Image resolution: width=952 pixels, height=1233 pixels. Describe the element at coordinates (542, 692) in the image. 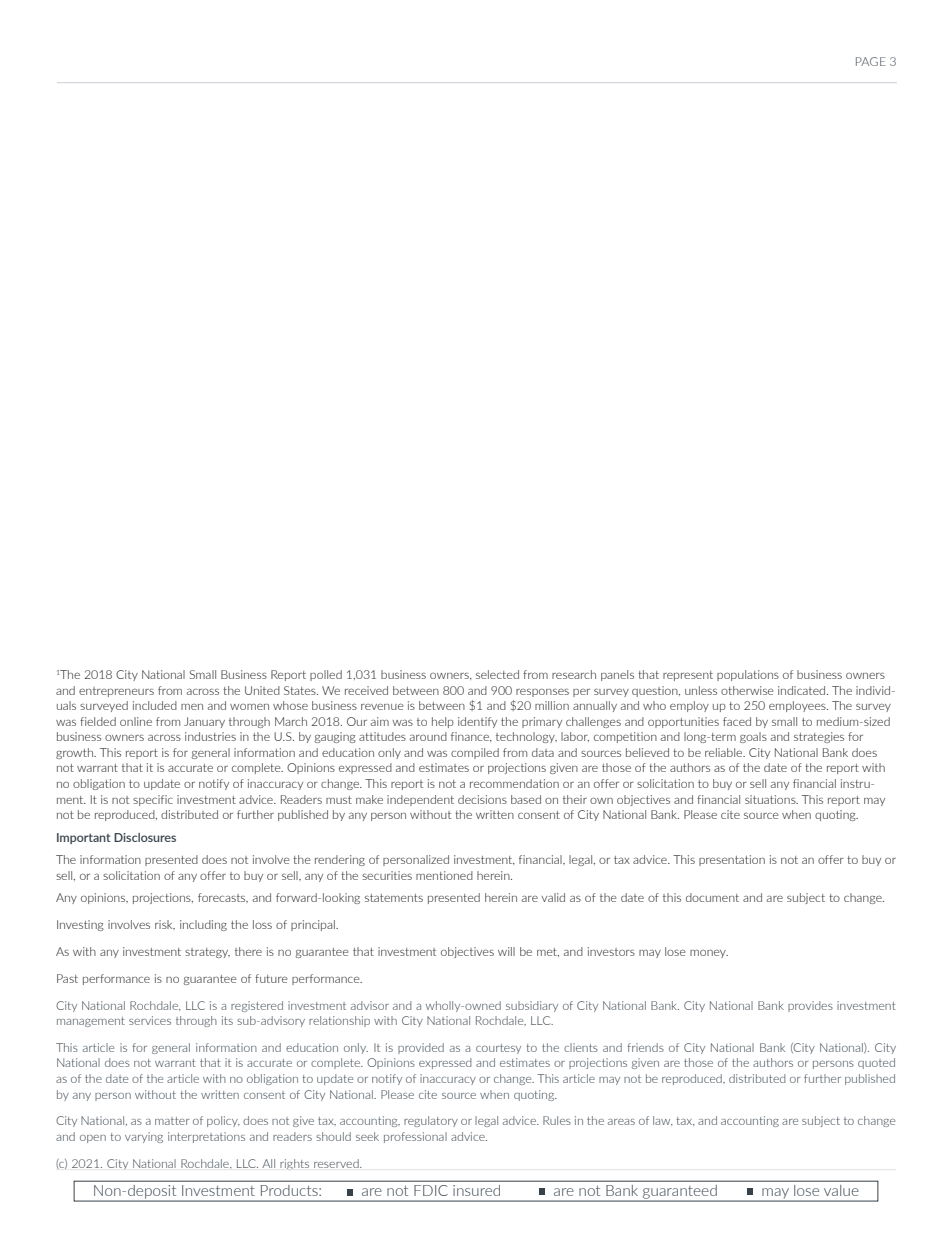

I see `responses` at that location.
